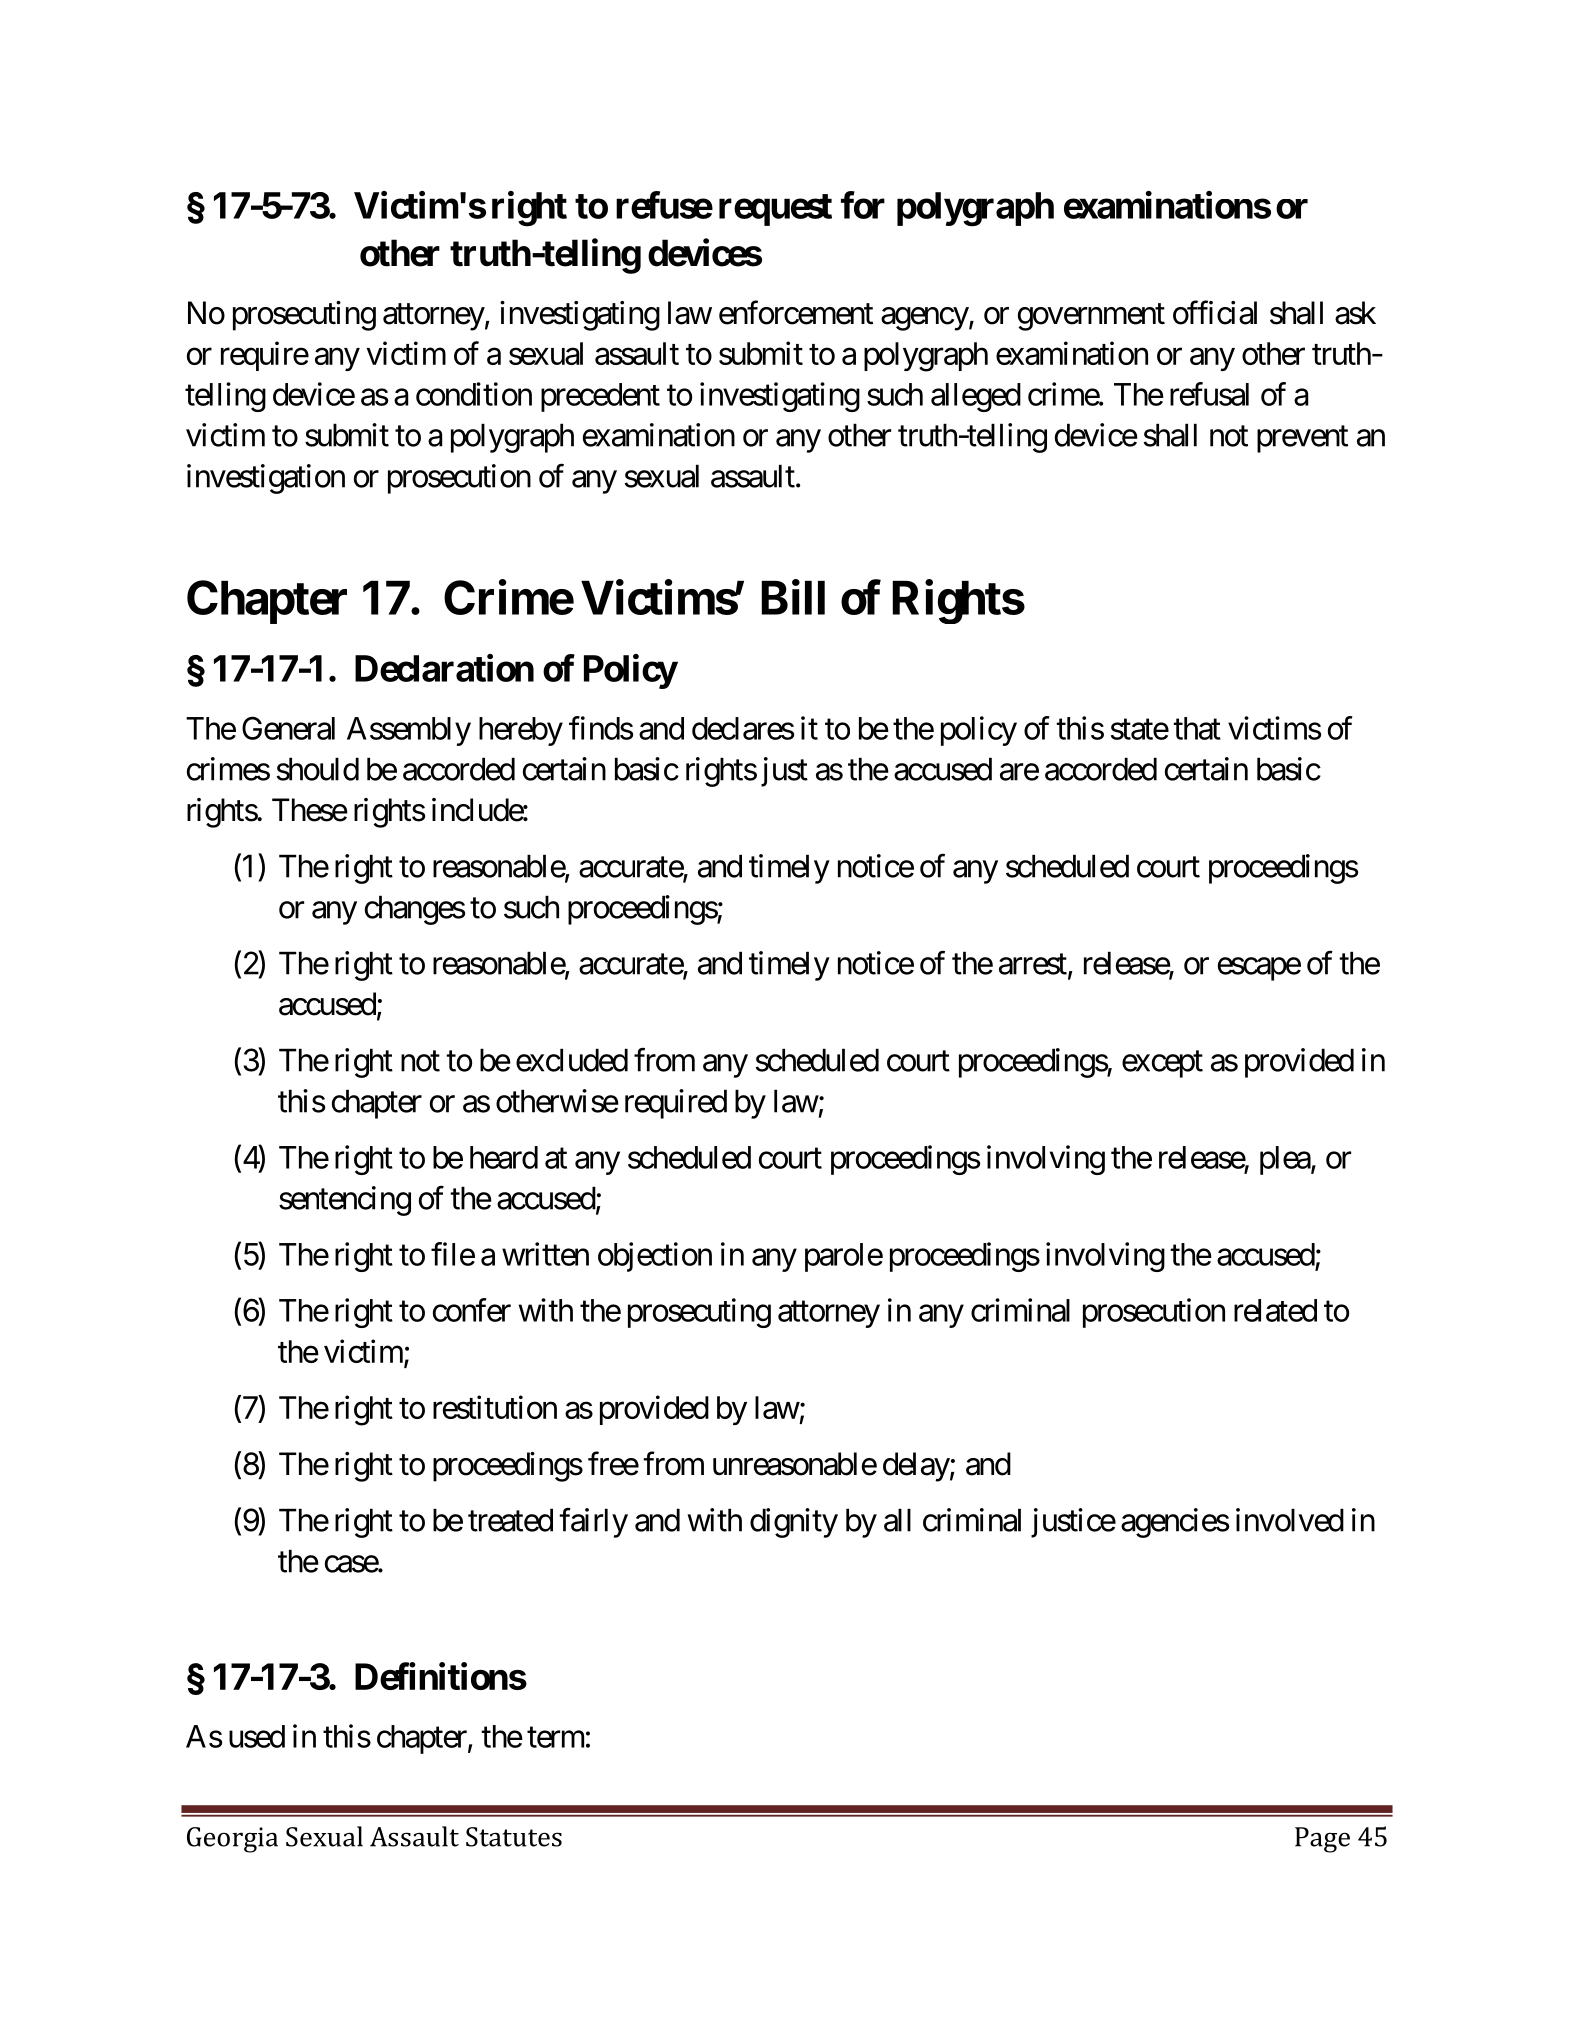  What do you see at coordinates (474, 394) in the document?
I see `condition` at bounding box center [474, 394].
